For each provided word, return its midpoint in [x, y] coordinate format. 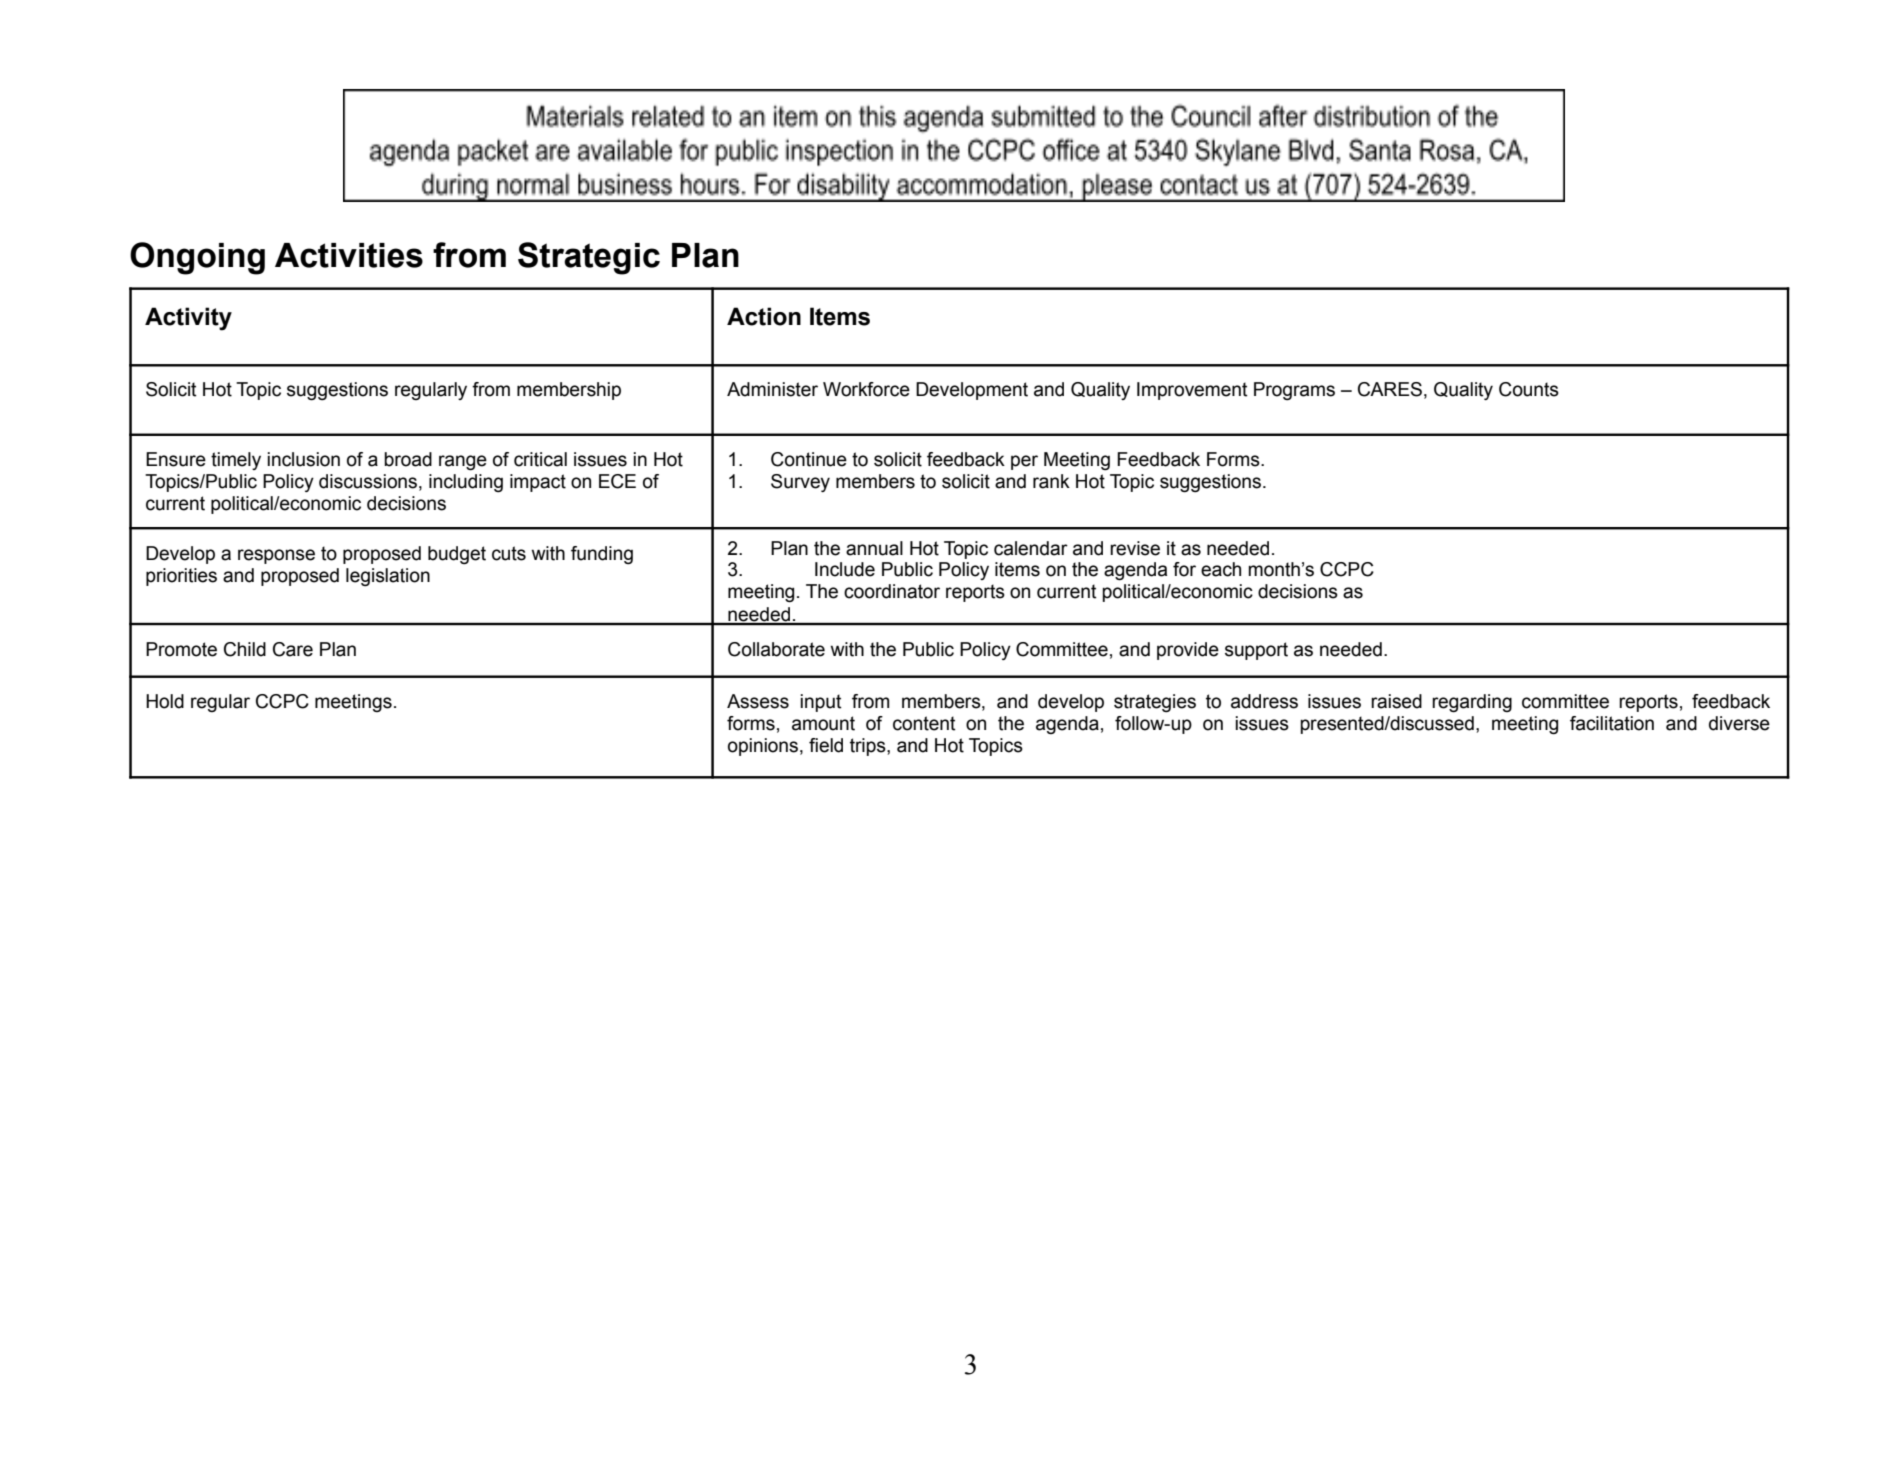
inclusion [303, 459]
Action [764, 316]
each [1221, 569]
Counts [1529, 389]
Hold [165, 701]
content [924, 723]
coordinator [892, 591]
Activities [349, 255]
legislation [388, 577]
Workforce [866, 389]
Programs [1294, 391]
